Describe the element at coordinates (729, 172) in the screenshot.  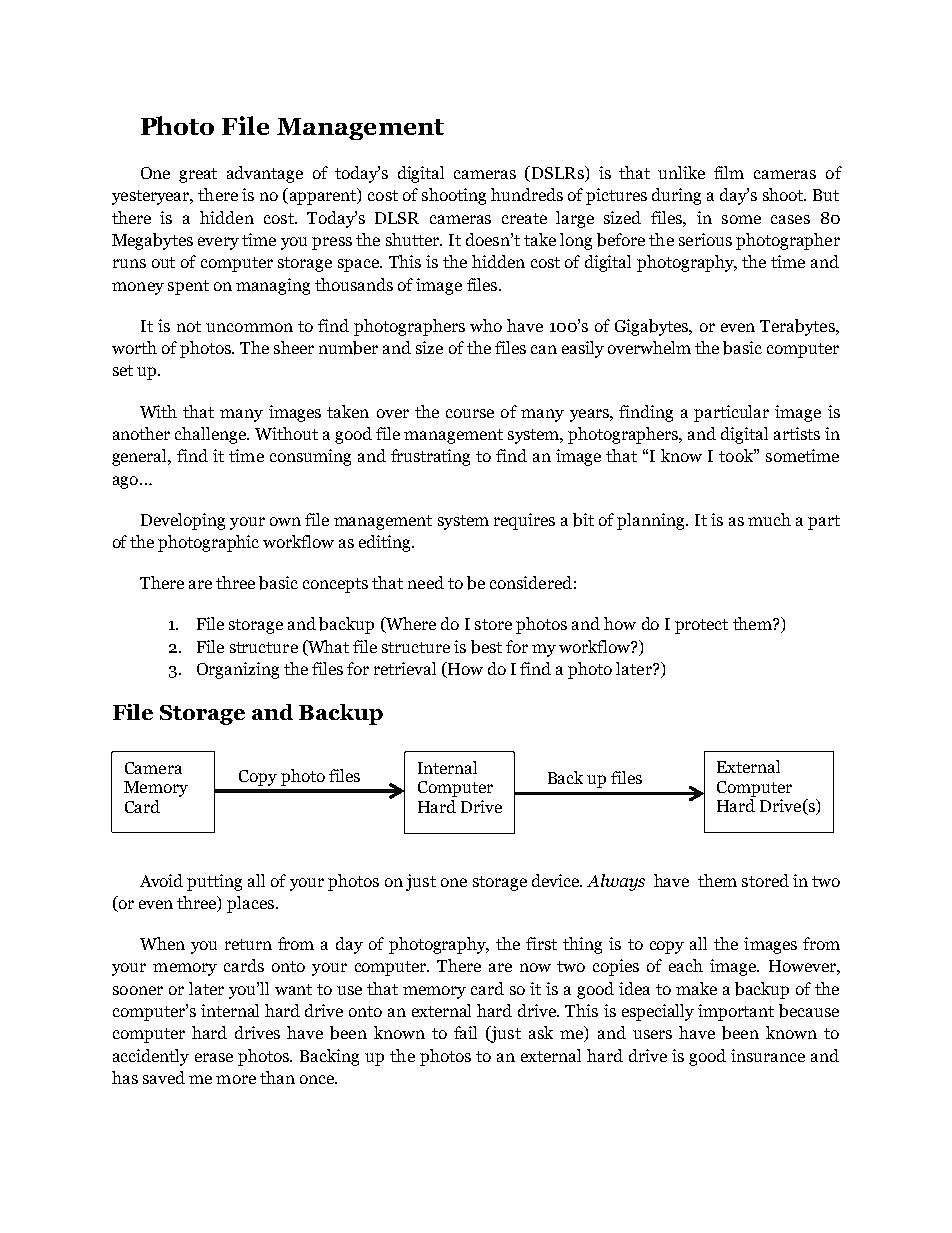
I see `film` at that location.
